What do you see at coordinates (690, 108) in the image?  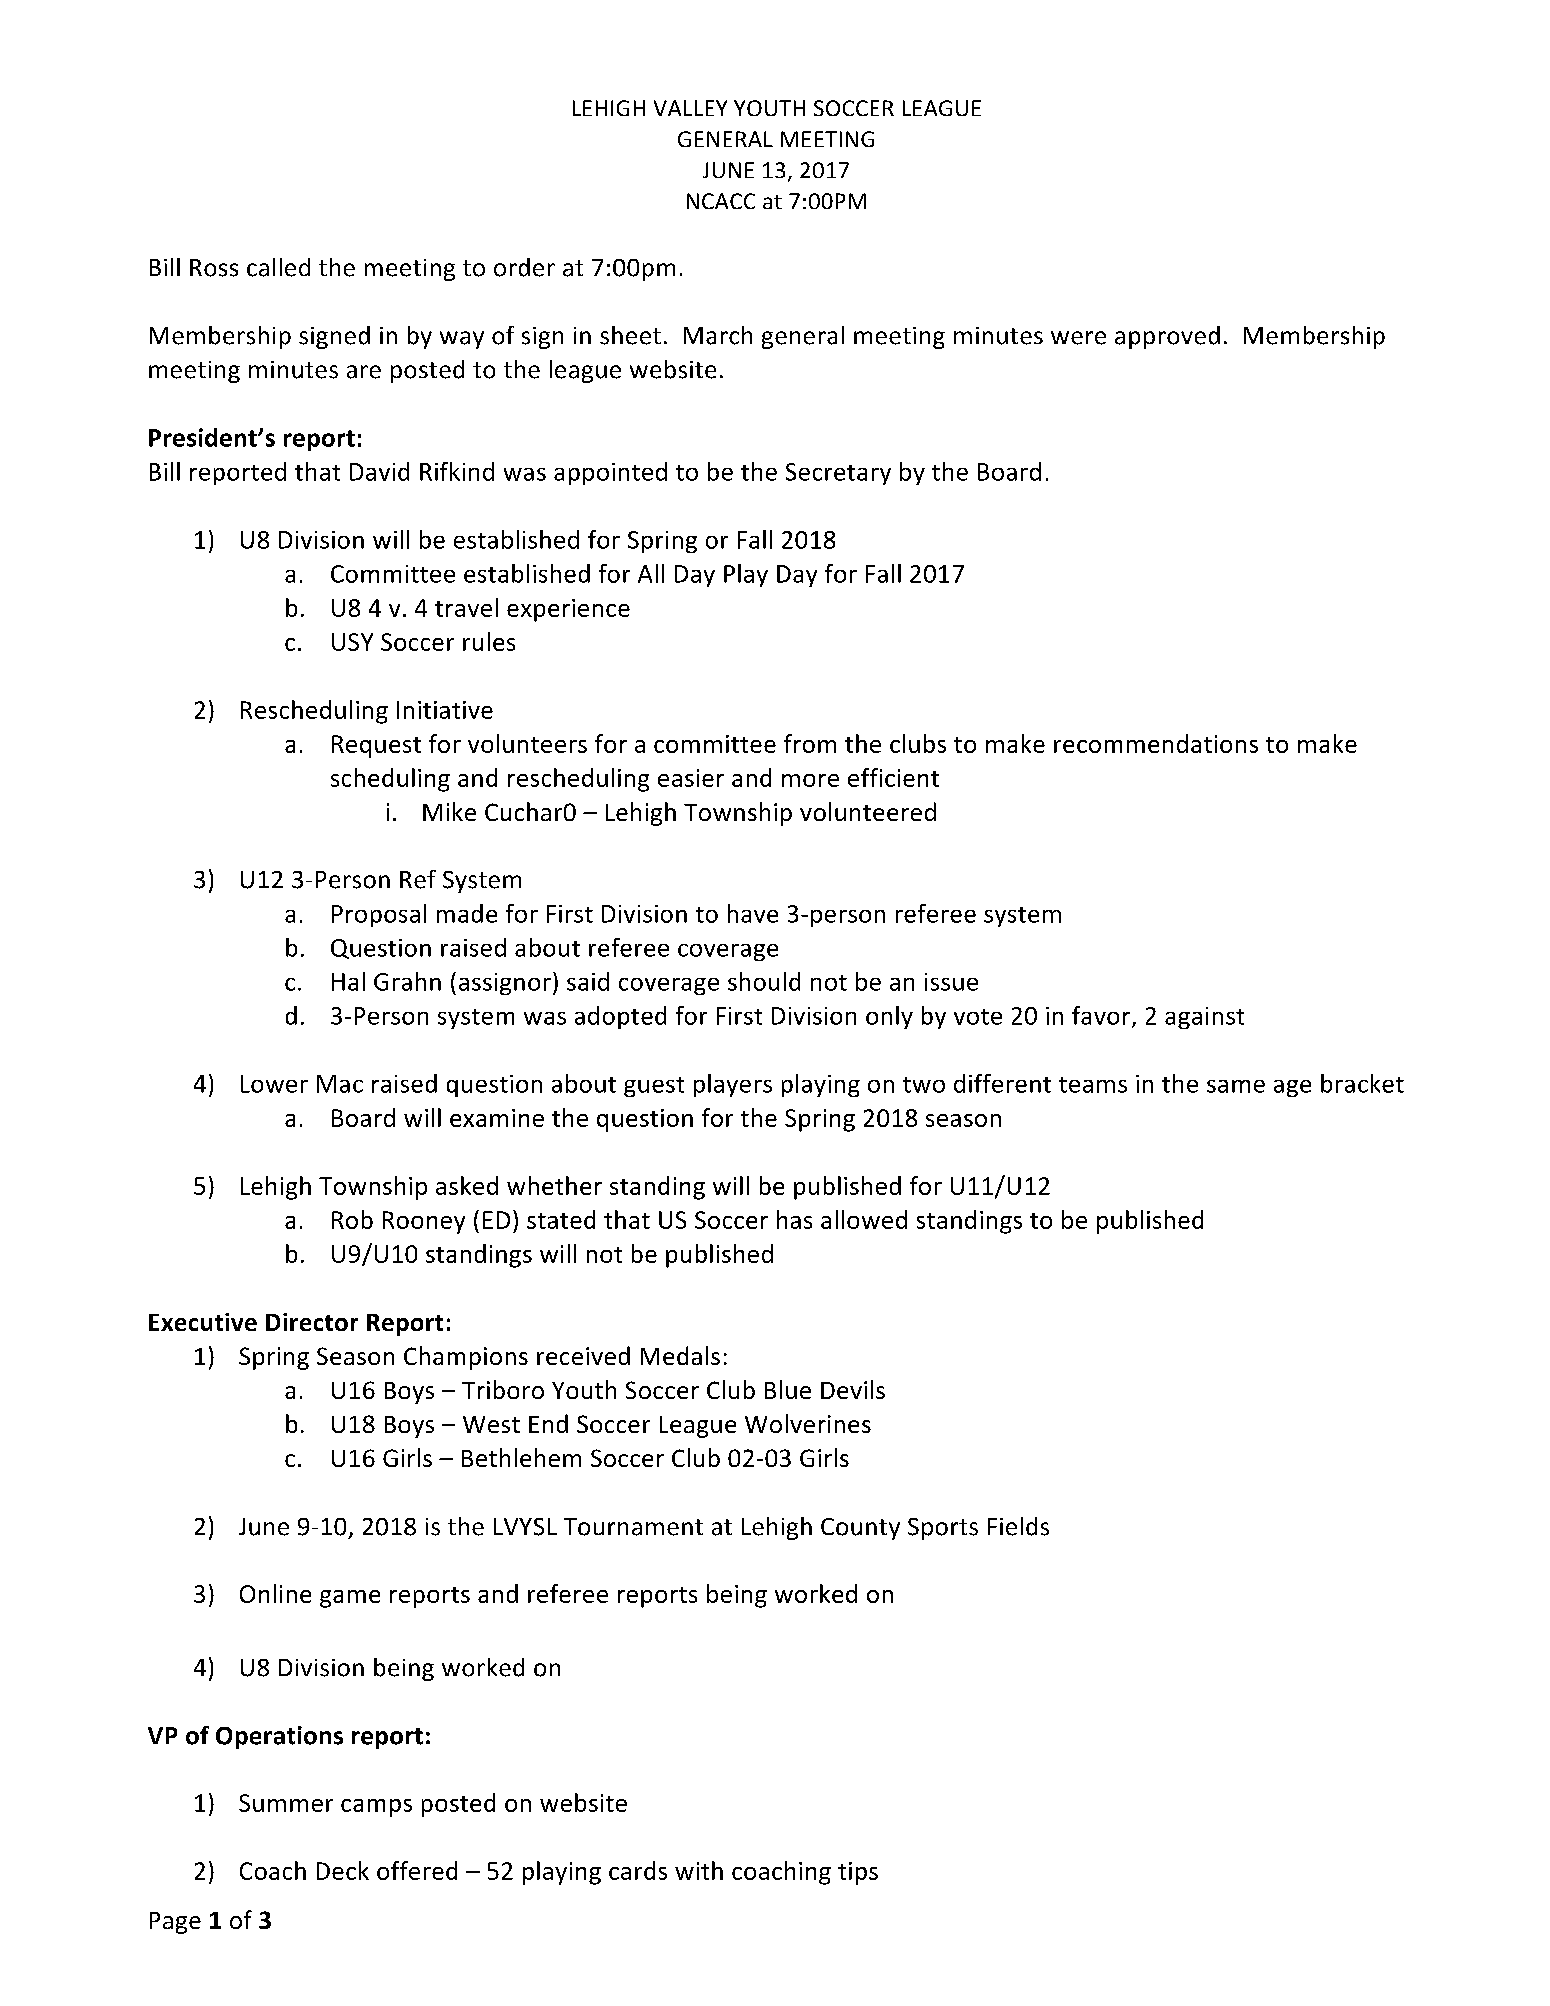 I see `VALLEY` at bounding box center [690, 108].
